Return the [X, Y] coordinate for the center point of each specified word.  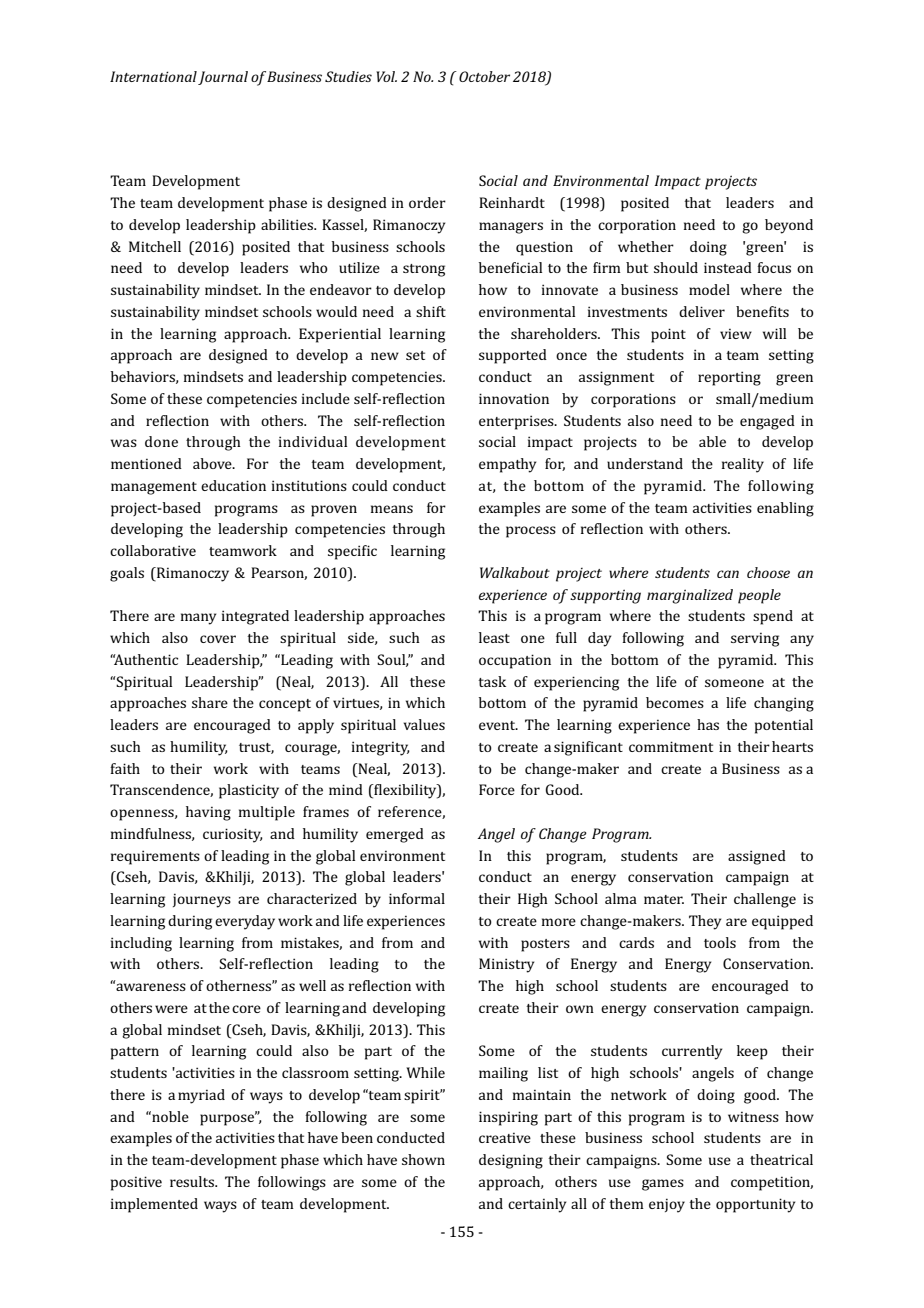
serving [755, 639]
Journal [223, 78]
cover [218, 639]
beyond [789, 226]
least [494, 637]
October [484, 76]
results [193, 1181]
